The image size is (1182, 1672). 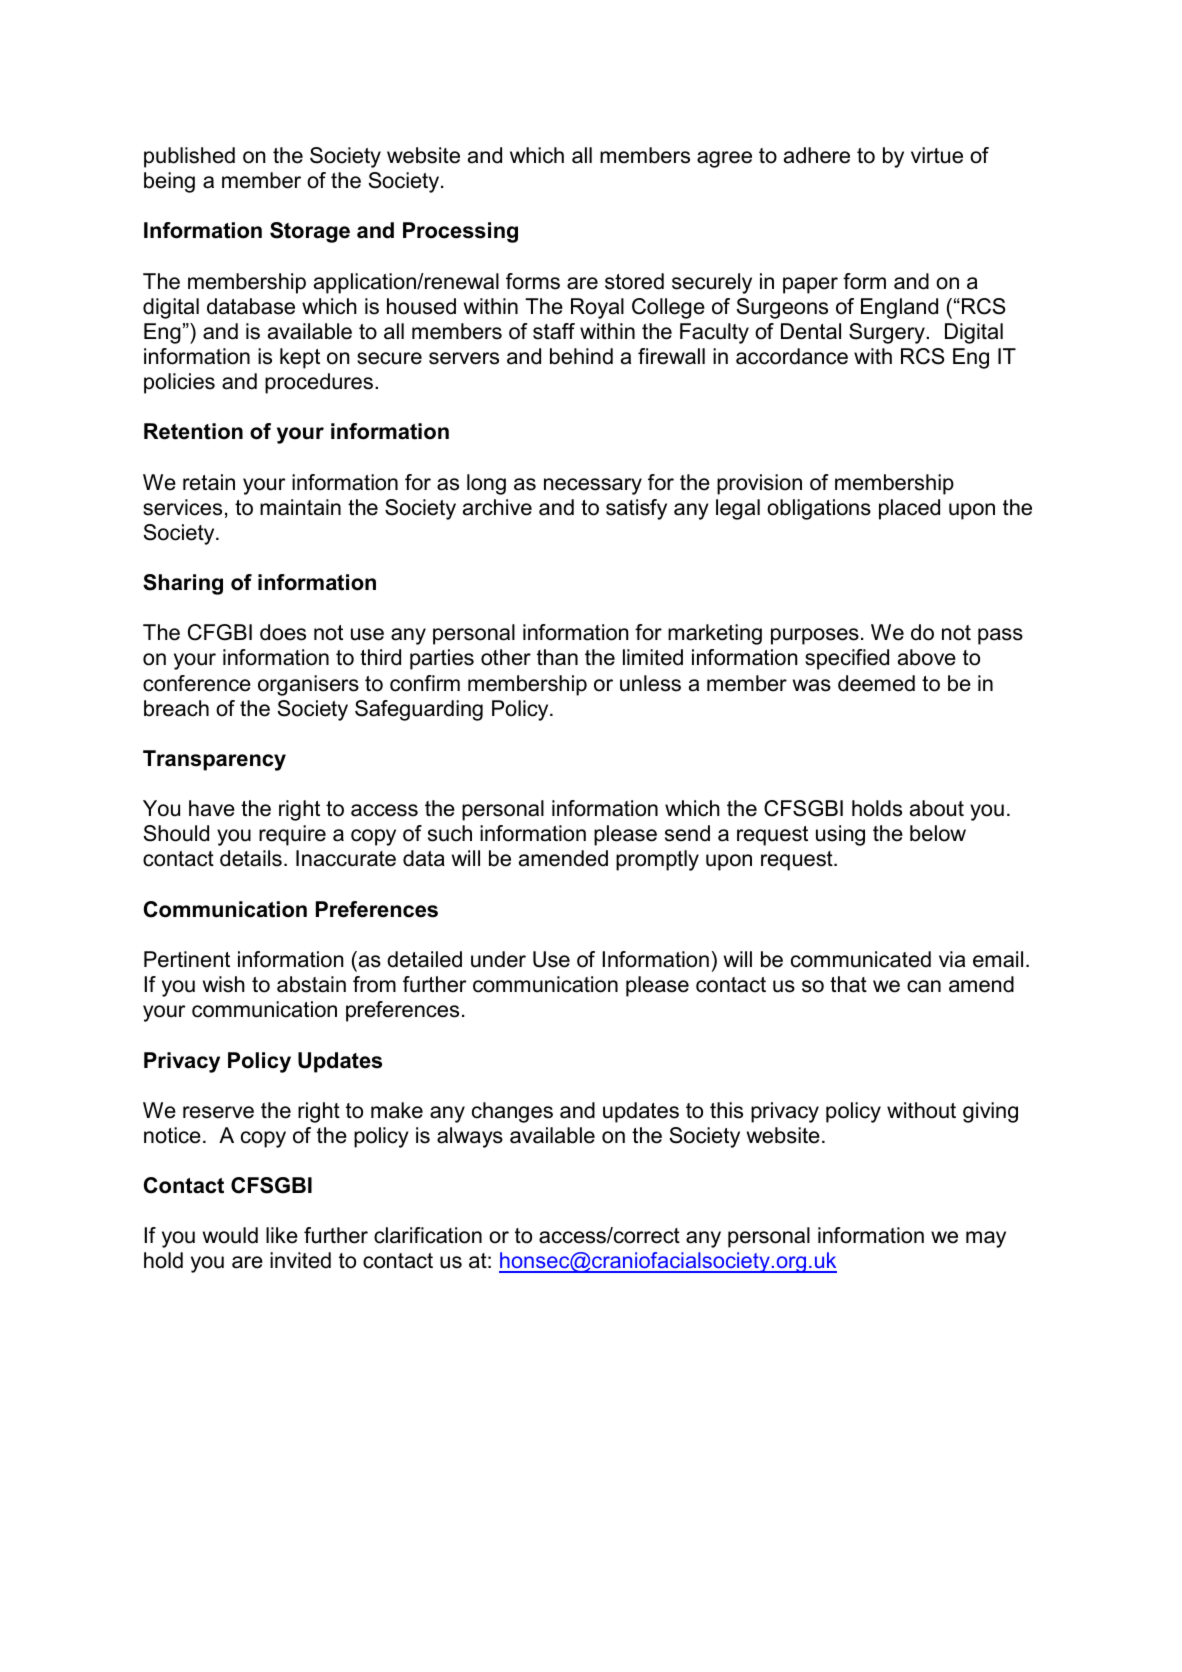 I want to click on virtue, so click(x=937, y=155).
